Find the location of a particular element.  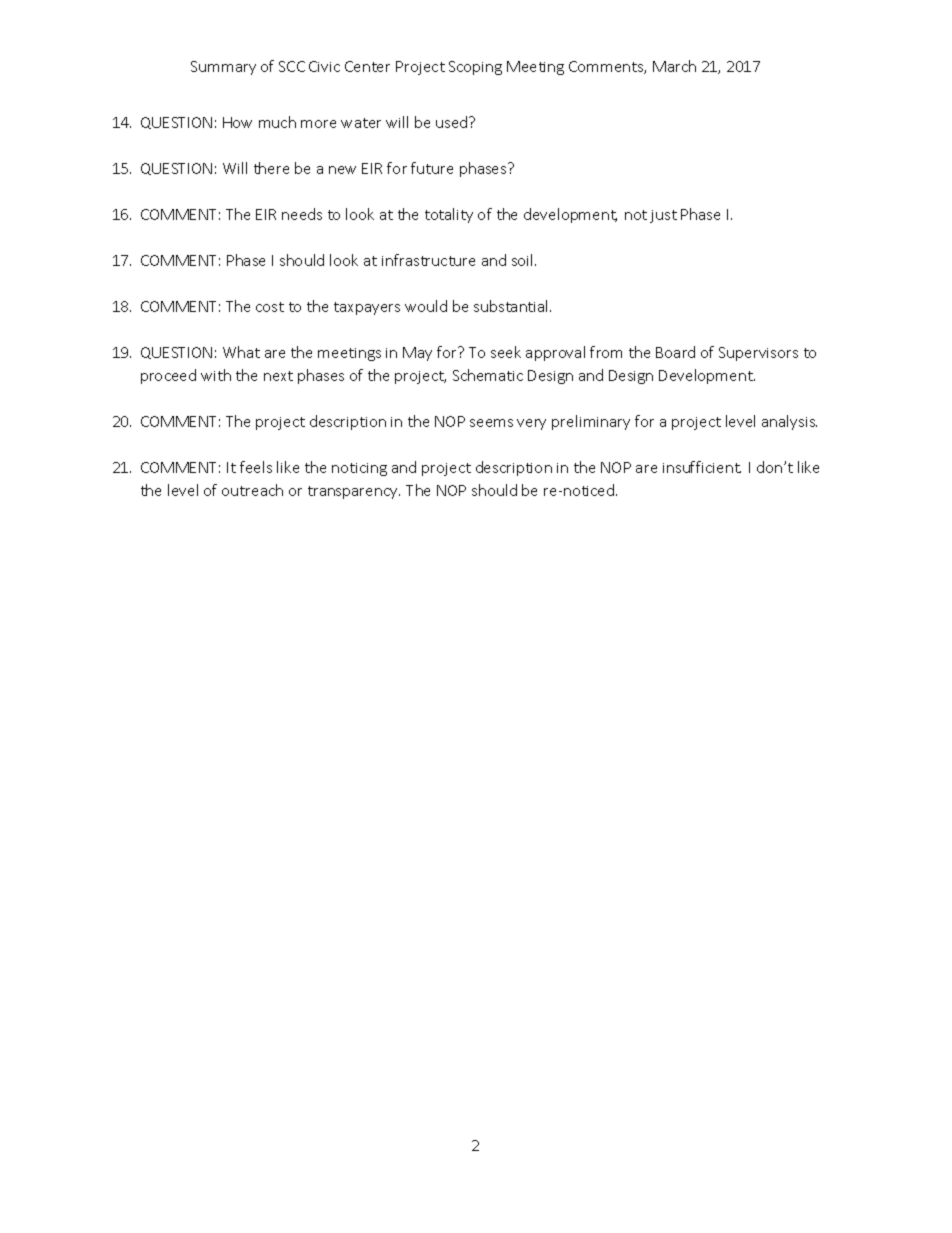

Scoping is located at coordinates (475, 68).
